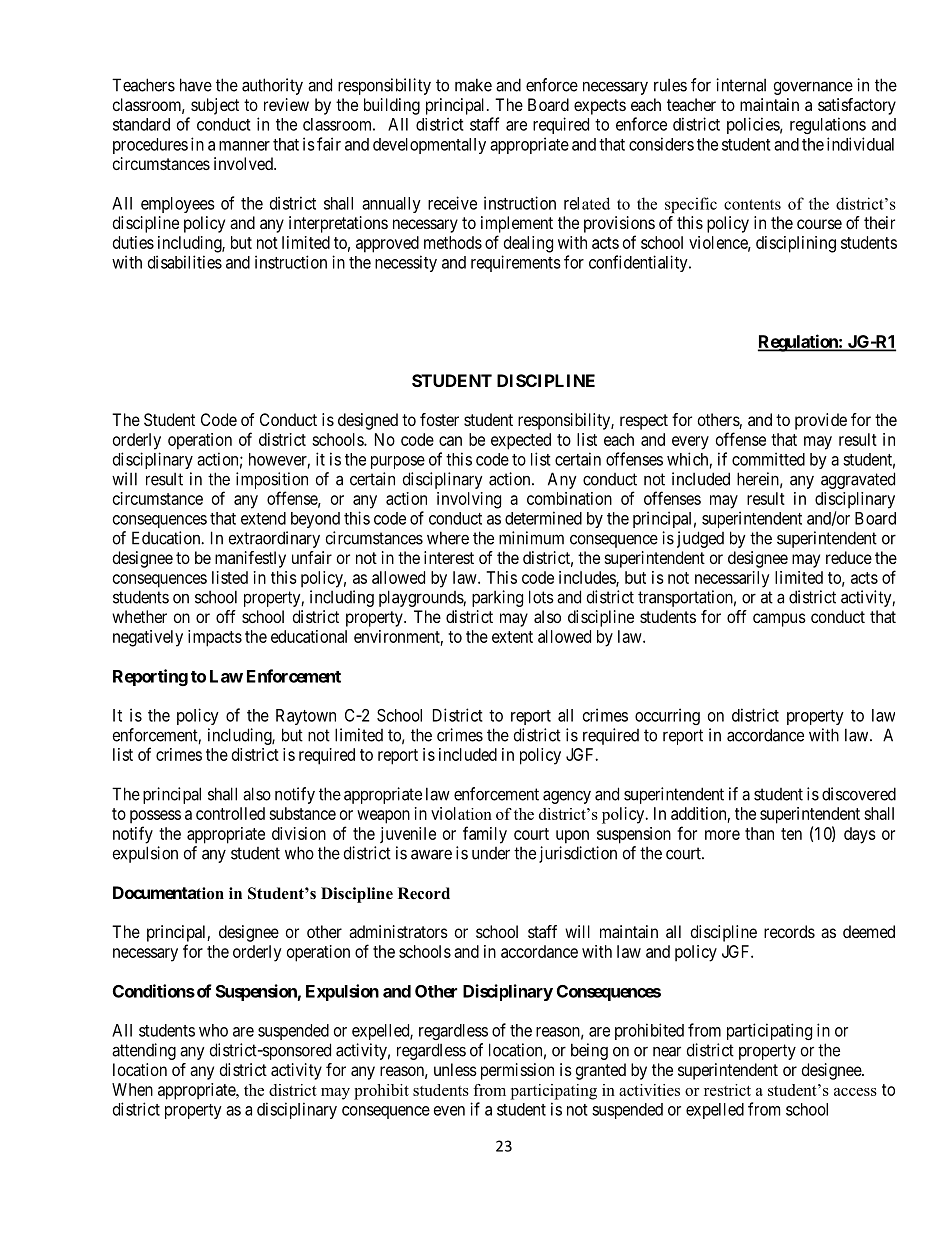 This page has height=1233, width=952. Describe the element at coordinates (517, 1071) in the page. I see `permission` at that location.
